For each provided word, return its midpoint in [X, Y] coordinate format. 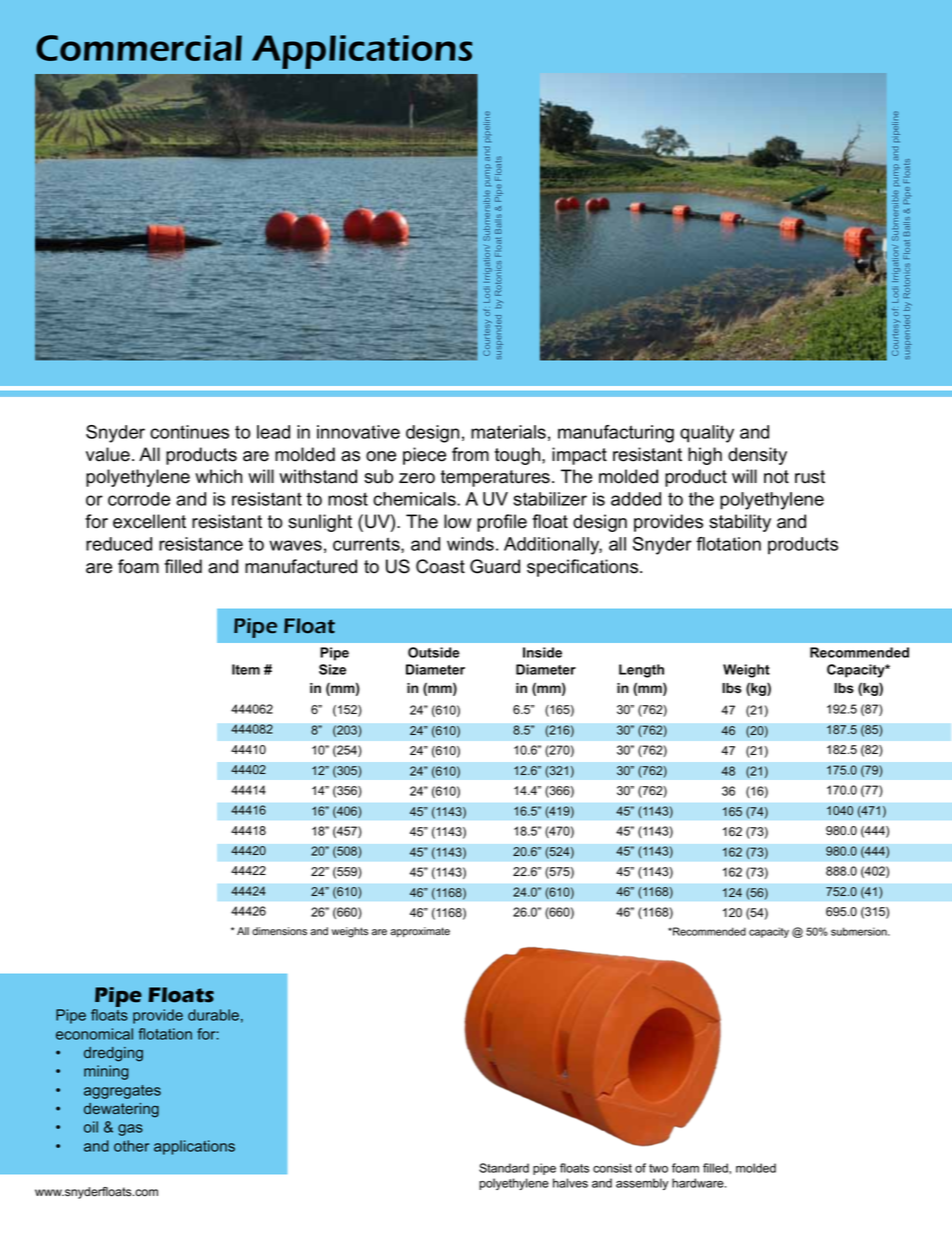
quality [707, 434]
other [131, 1146]
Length [641, 671]
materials [508, 432]
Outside [434, 652]
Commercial [139, 48]
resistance [201, 544]
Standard [504, 1168]
